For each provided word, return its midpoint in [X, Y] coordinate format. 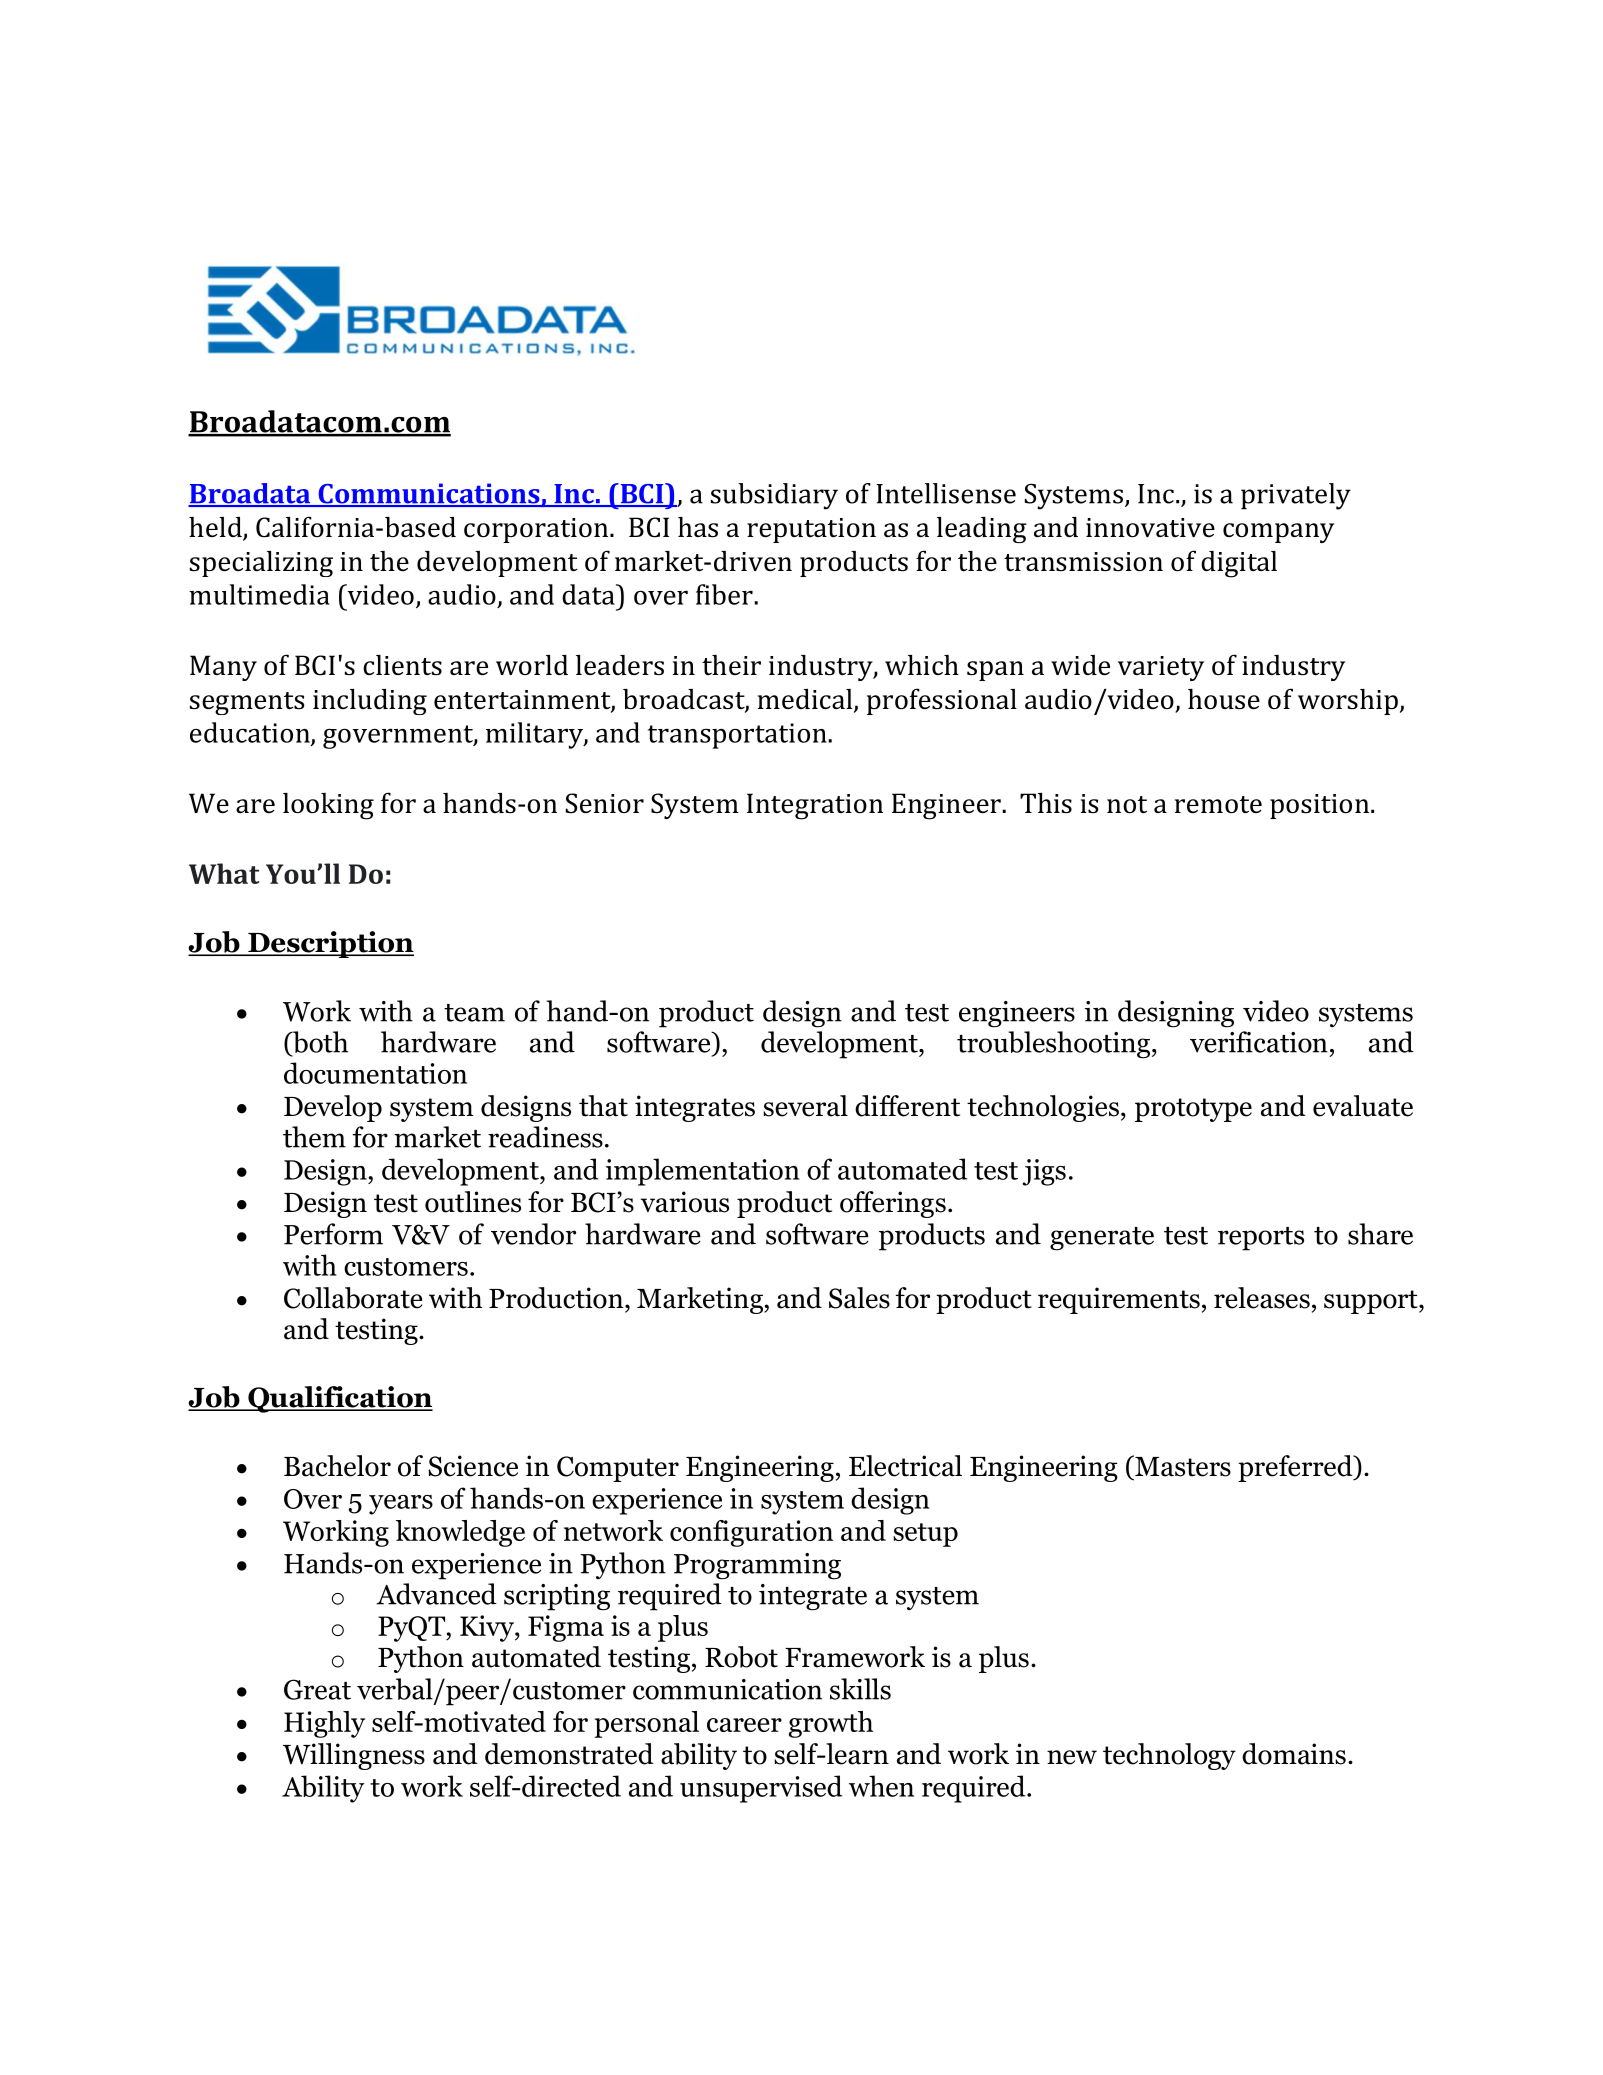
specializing [261, 564]
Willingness [354, 1756]
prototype [1193, 1110]
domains [1294, 1754]
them [314, 1137]
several [805, 1106]
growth [831, 1724]
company [1278, 533]
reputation [811, 530]
